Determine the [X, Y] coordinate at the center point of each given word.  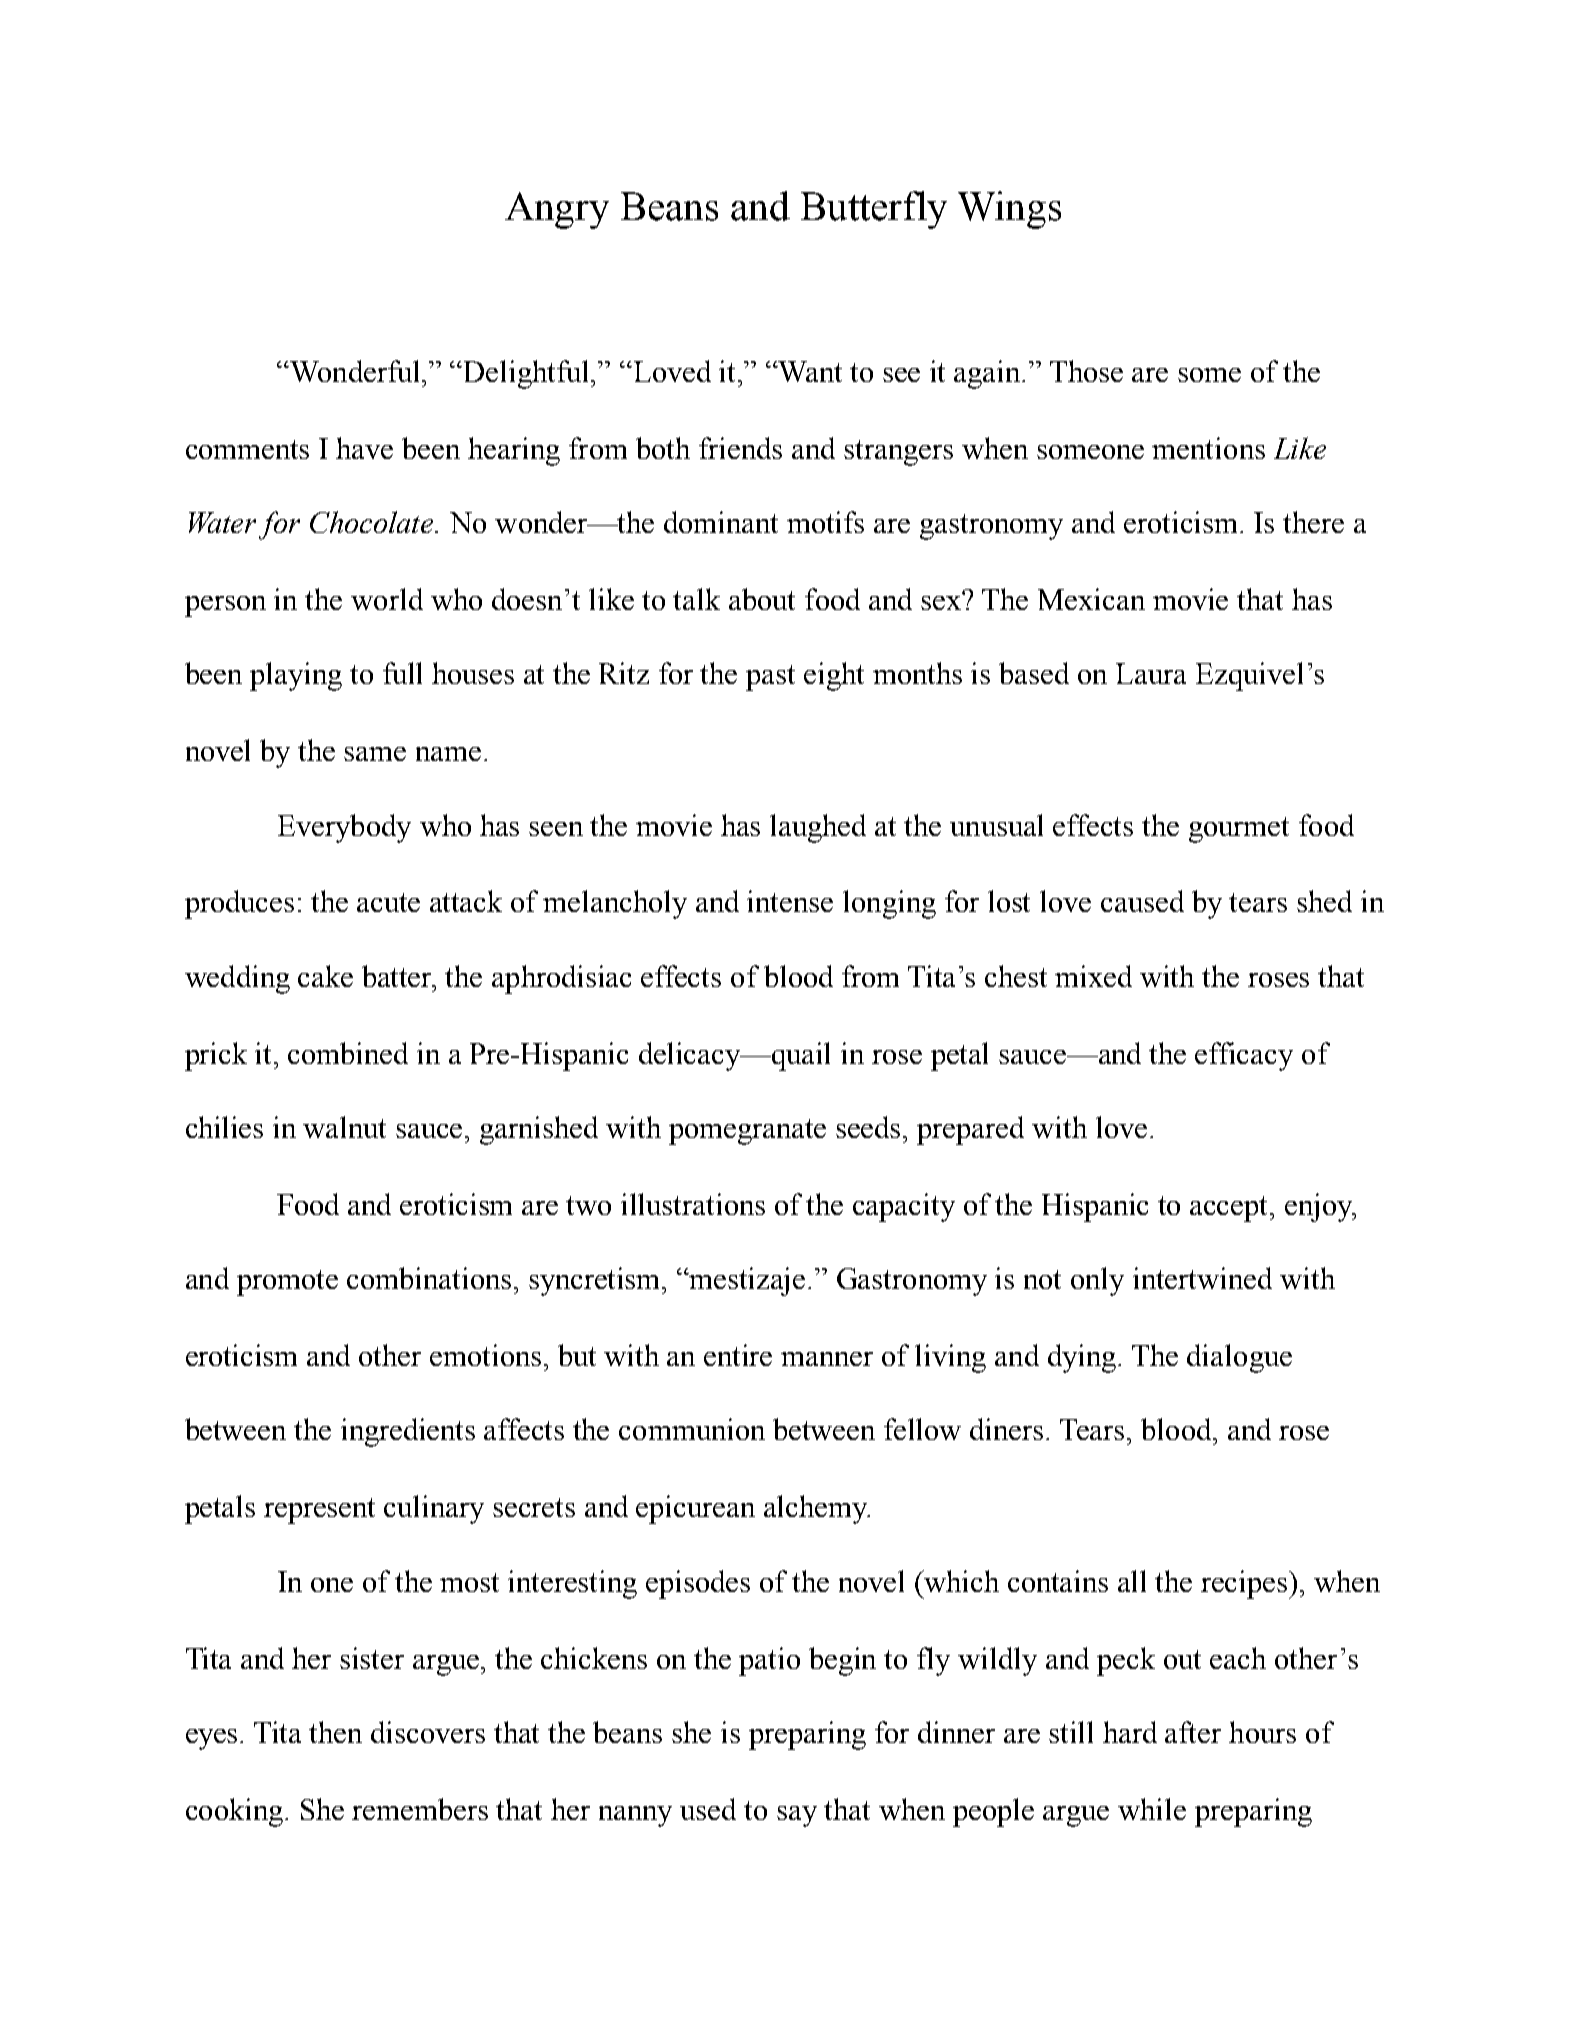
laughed [818, 828]
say [797, 1816]
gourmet [1239, 830]
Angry [557, 210]
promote [287, 1283]
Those [1086, 371]
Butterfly [874, 210]
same [375, 754]
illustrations [693, 1204]
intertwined [1202, 1278]
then [335, 1732]
